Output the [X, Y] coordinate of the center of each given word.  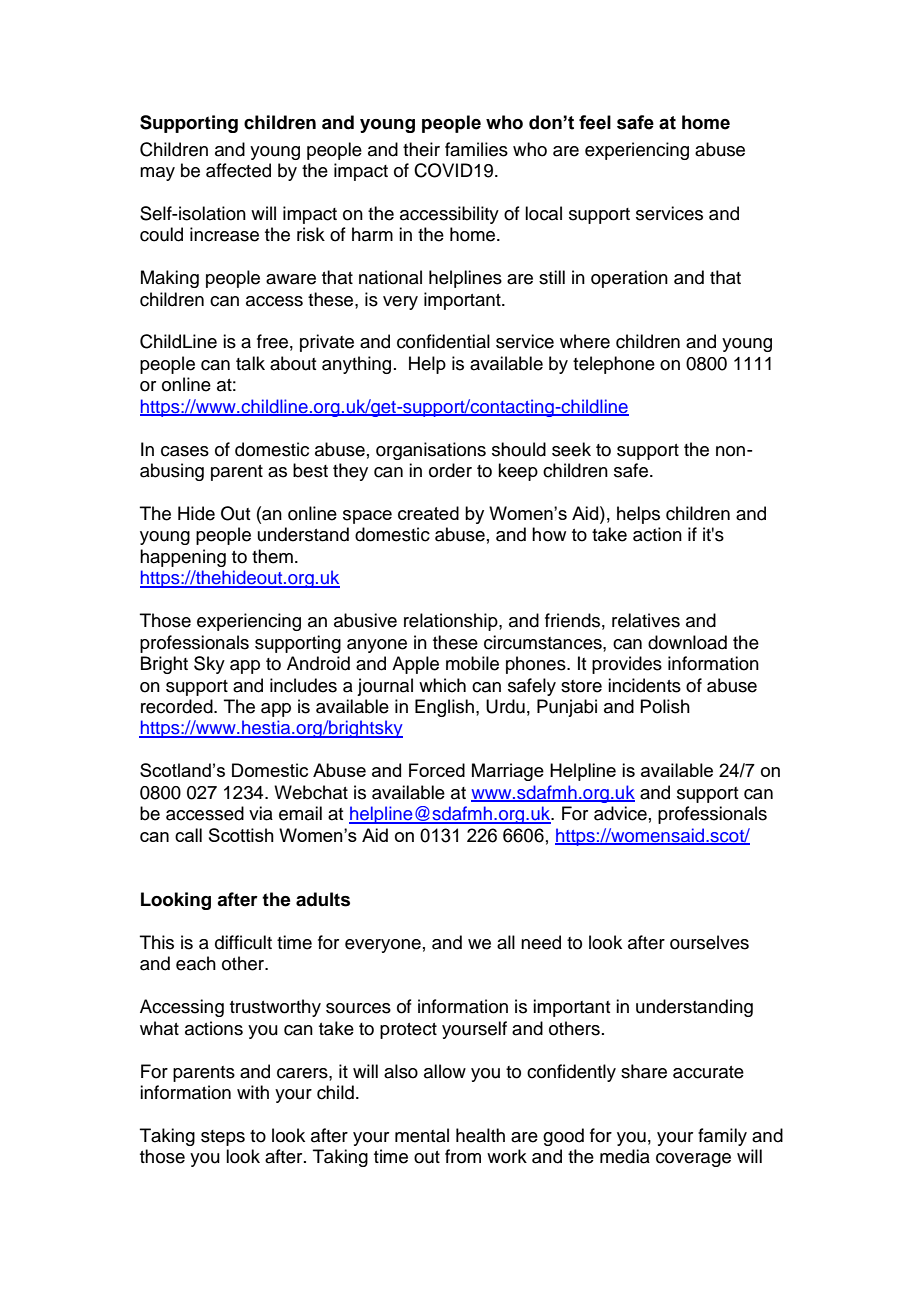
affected [238, 170]
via [261, 813]
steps [223, 1138]
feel [595, 122]
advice [620, 813]
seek [571, 449]
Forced [437, 770]
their [421, 149]
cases [185, 451]
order [450, 470]
